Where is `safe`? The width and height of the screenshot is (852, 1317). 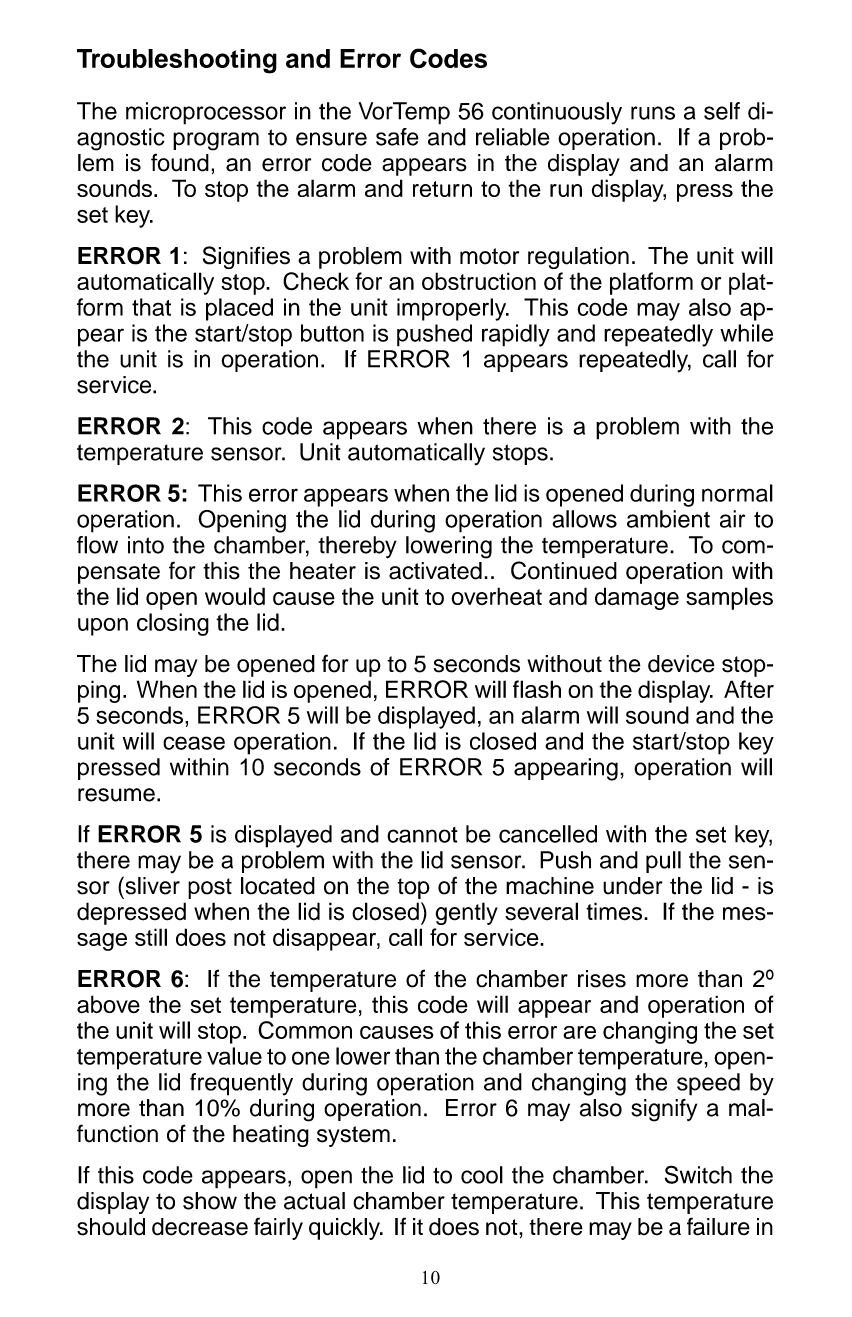 safe is located at coordinates (397, 137).
